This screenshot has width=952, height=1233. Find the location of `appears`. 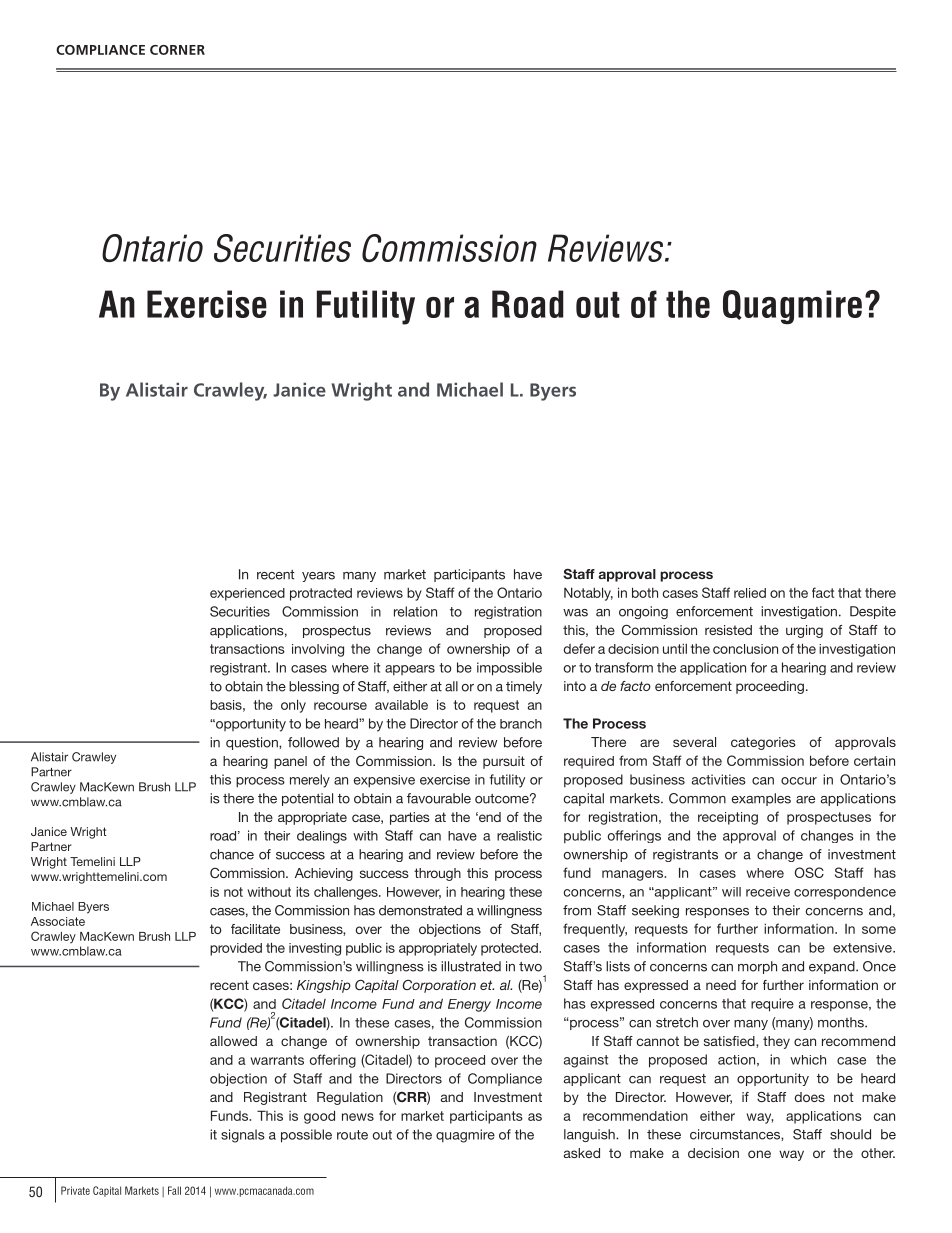

appears is located at coordinates (410, 670).
